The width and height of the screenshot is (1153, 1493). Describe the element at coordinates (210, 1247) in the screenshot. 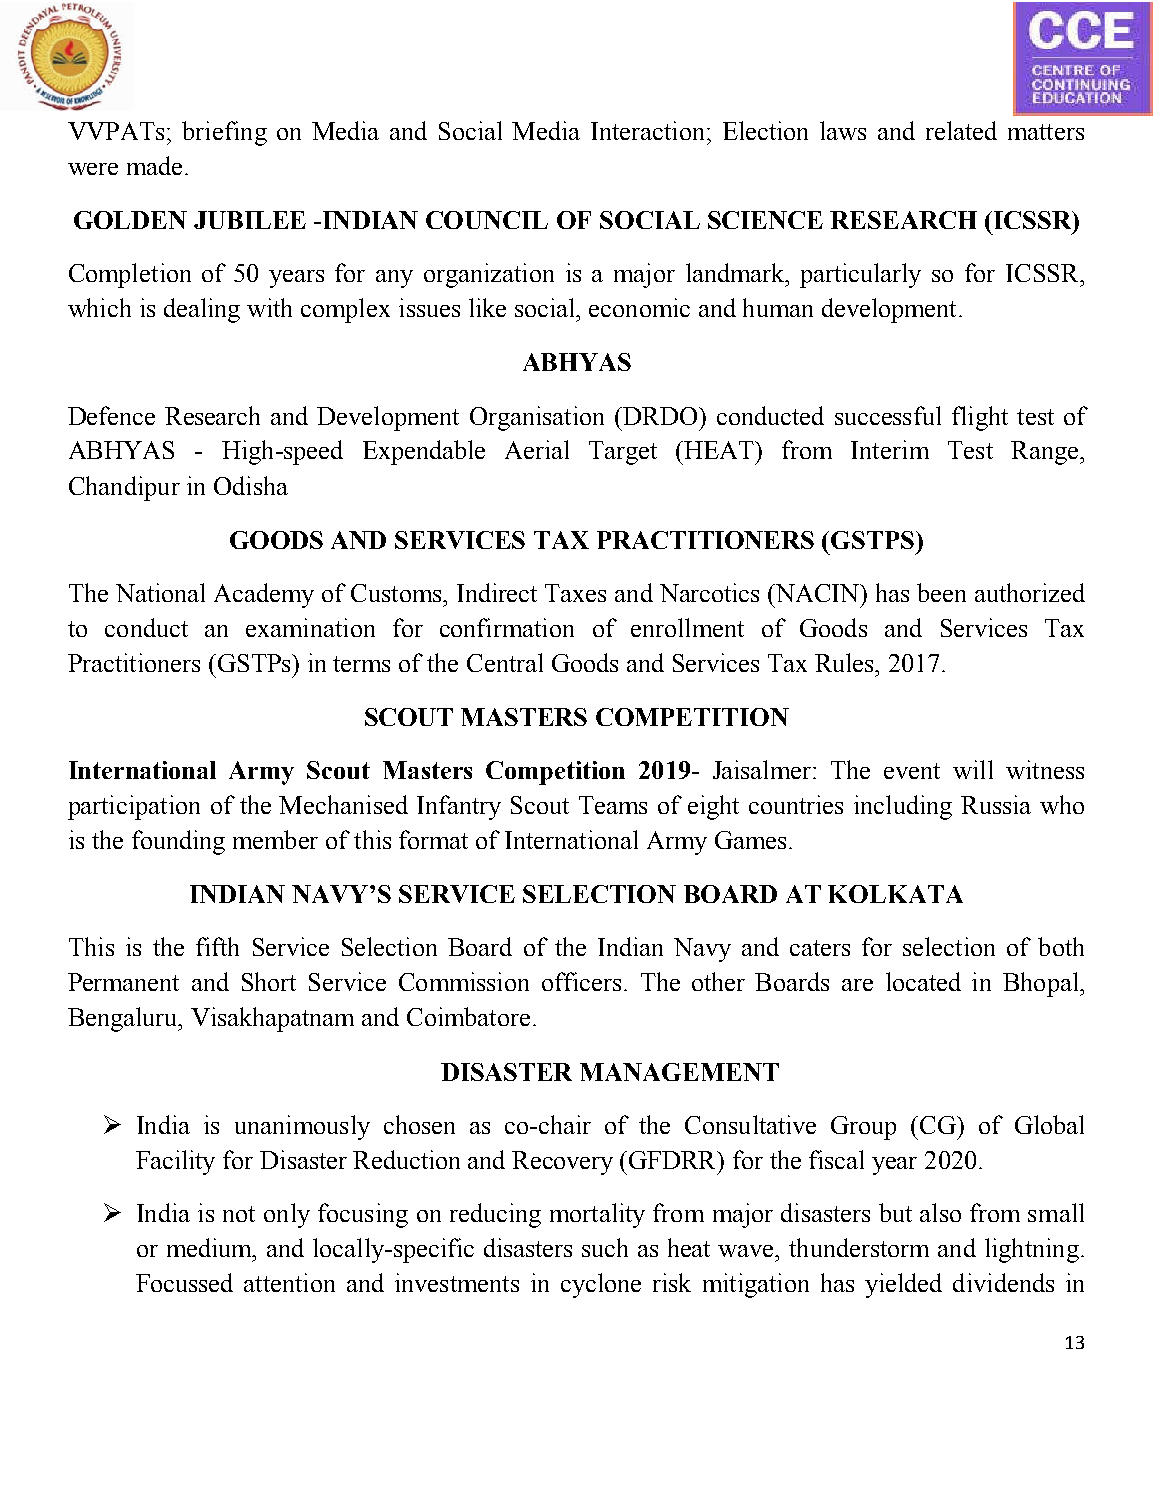

I see `medium` at that location.
